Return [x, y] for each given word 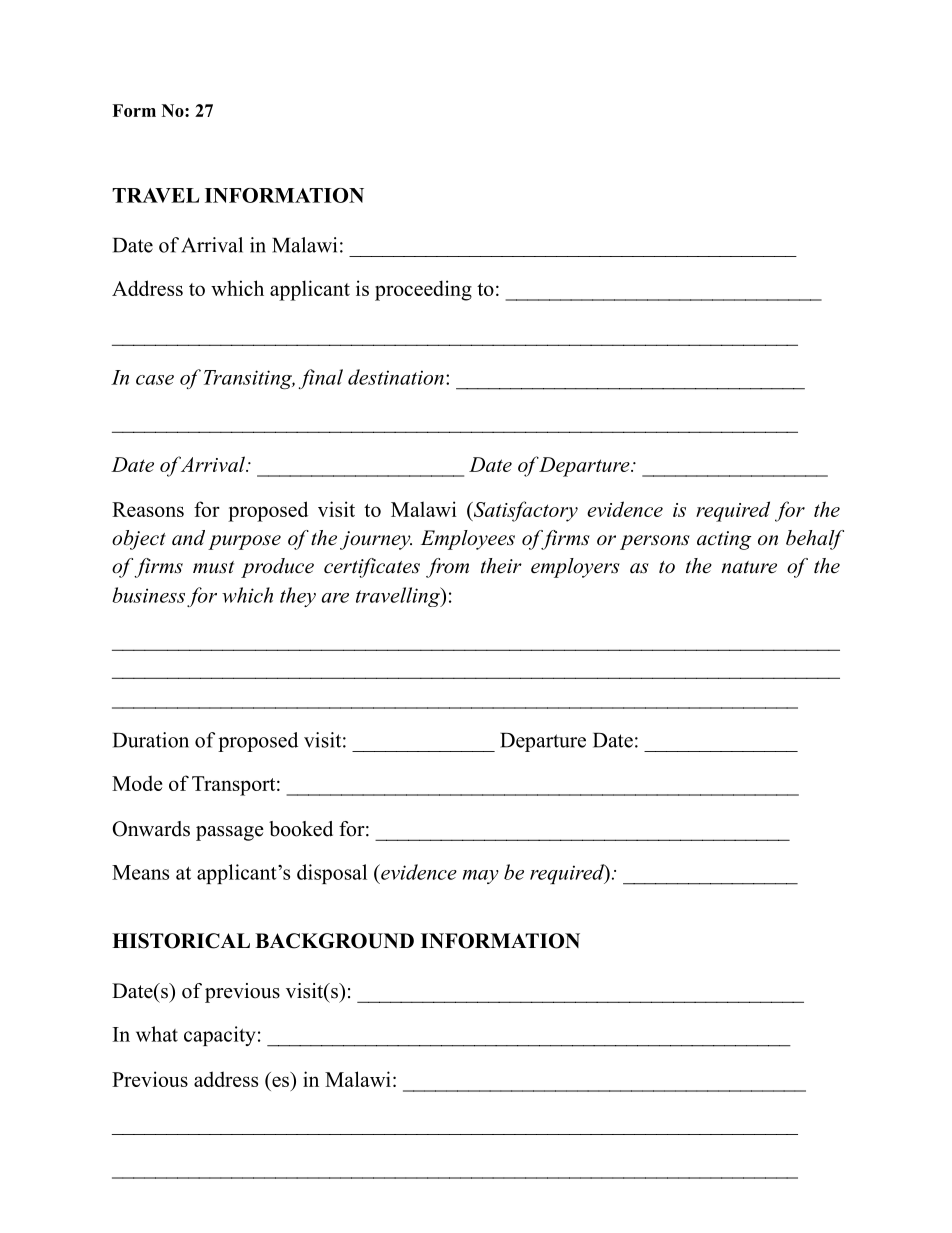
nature [749, 567]
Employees [468, 540]
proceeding [423, 290]
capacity [220, 1036]
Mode [137, 783]
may [481, 877]
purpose [244, 542]
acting [724, 540]
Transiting [249, 379]
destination [396, 377]
